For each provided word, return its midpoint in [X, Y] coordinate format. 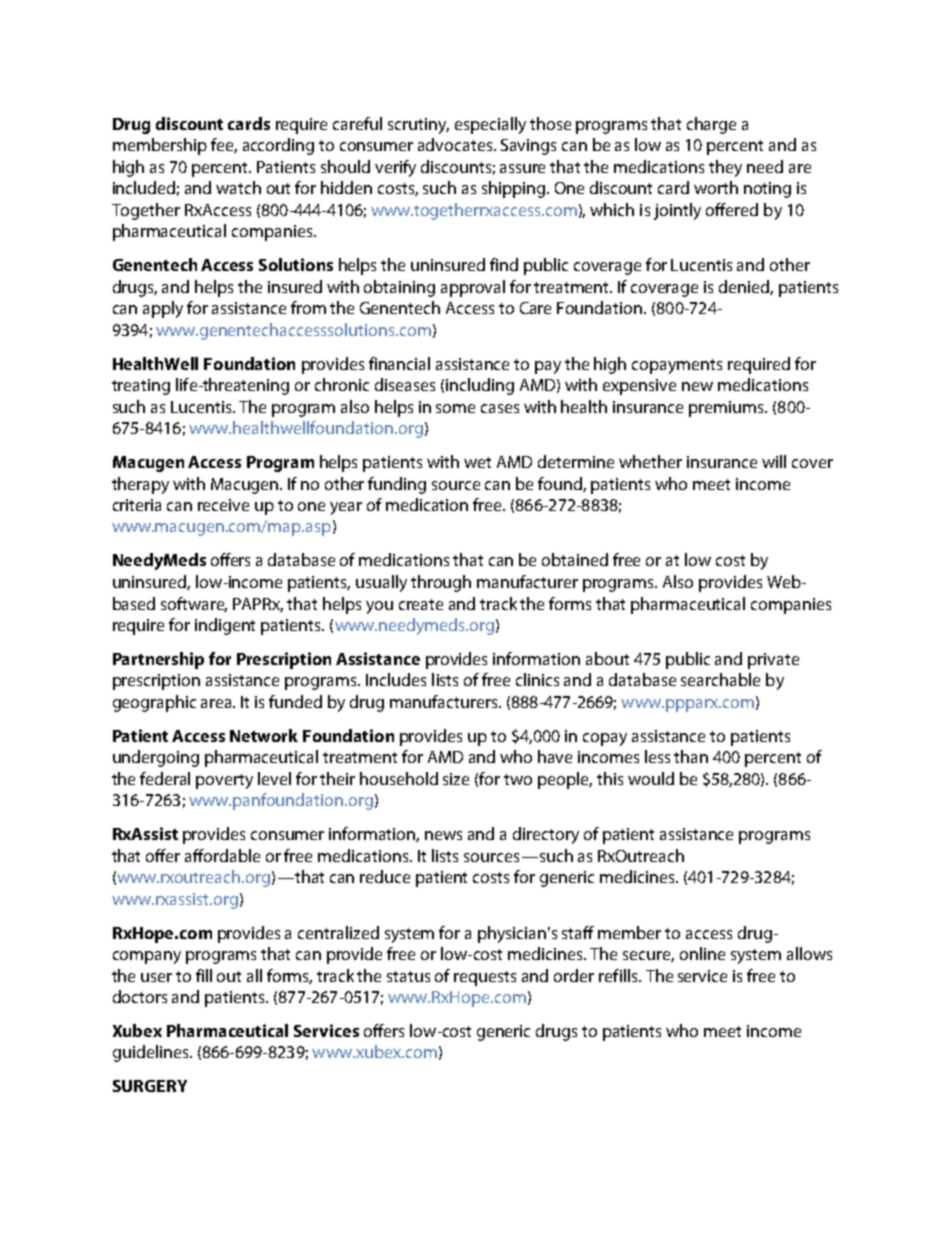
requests [485, 978]
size [456, 779]
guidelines [152, 1053]
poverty [224, 781]
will [774, 461]
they [725, 168]
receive [223, 505]
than [691, 756]
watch [238, 187]
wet [477, 462]
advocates [456, 144]
